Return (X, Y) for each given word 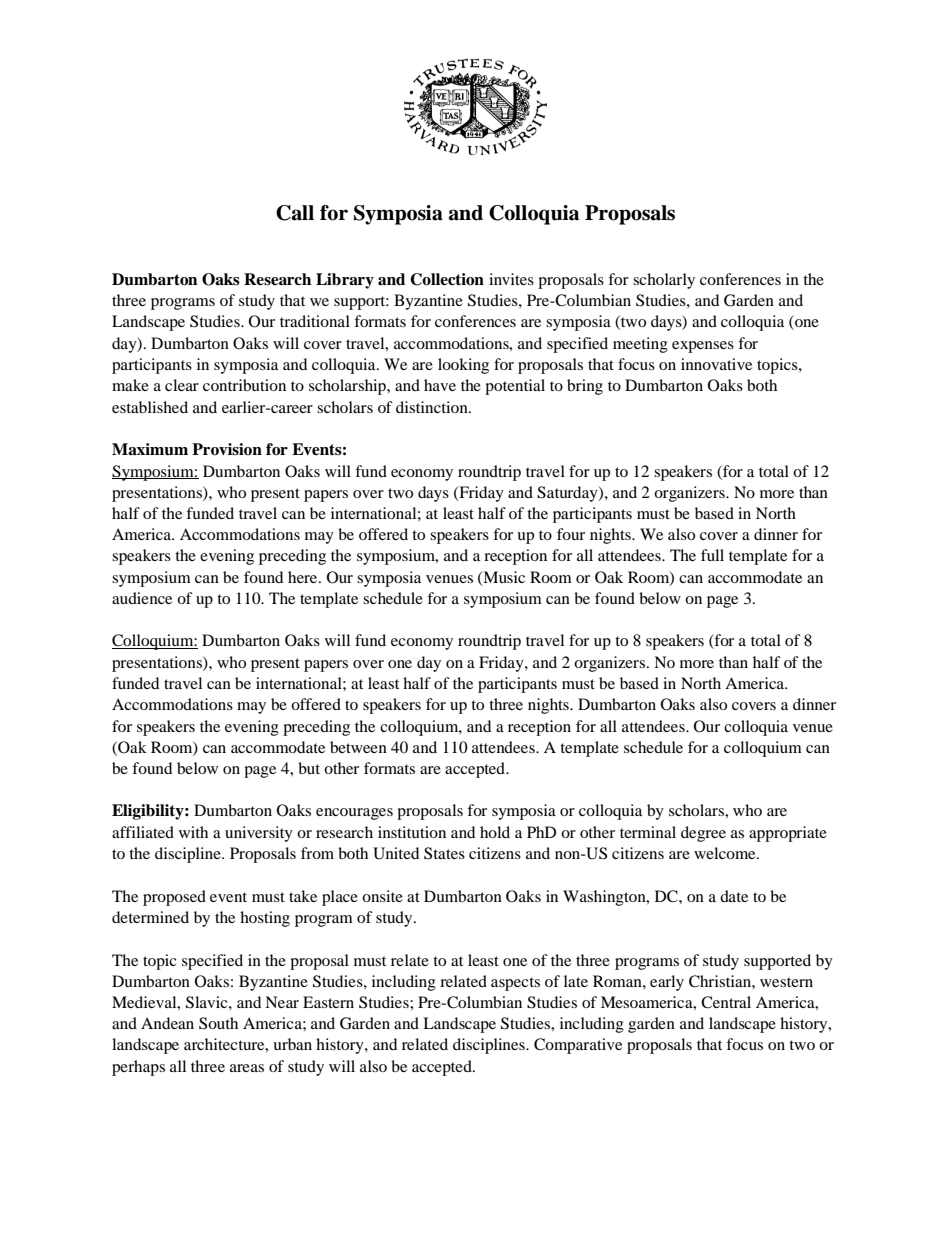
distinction (433, 407)
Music (503, 578)
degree (703, 834)
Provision (227, 449)
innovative (716, 364)
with (193, 832)
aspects (515, 984)
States (444, 853)
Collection (447, 279)
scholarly (664, 281)
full (712, 555)
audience (142, 598)
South (218, 1023)
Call (295, 213)
